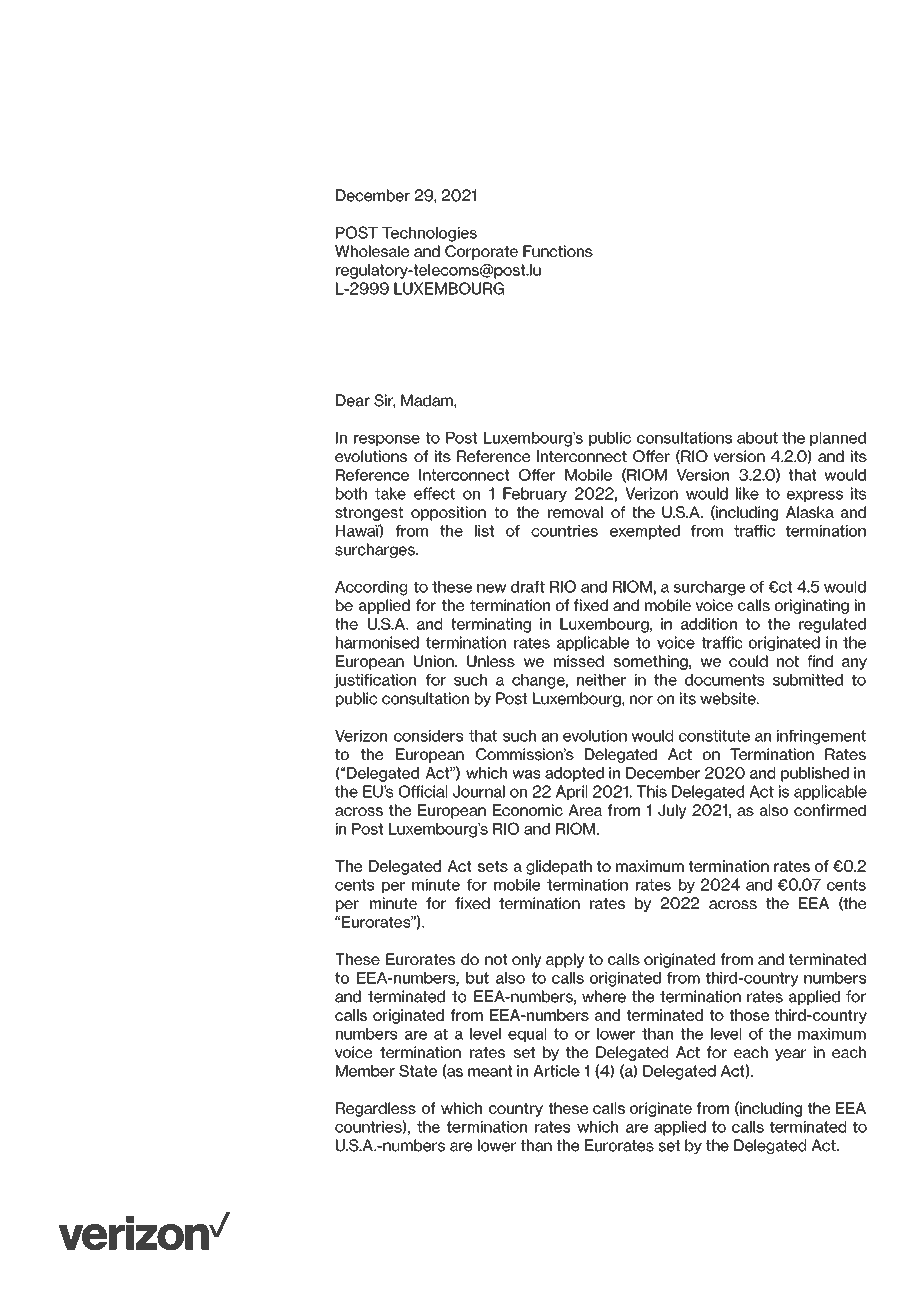 This image has width=924, height=1307. Describe the element at coordinates (575, 512) in the image. I see `removal` at that location.
